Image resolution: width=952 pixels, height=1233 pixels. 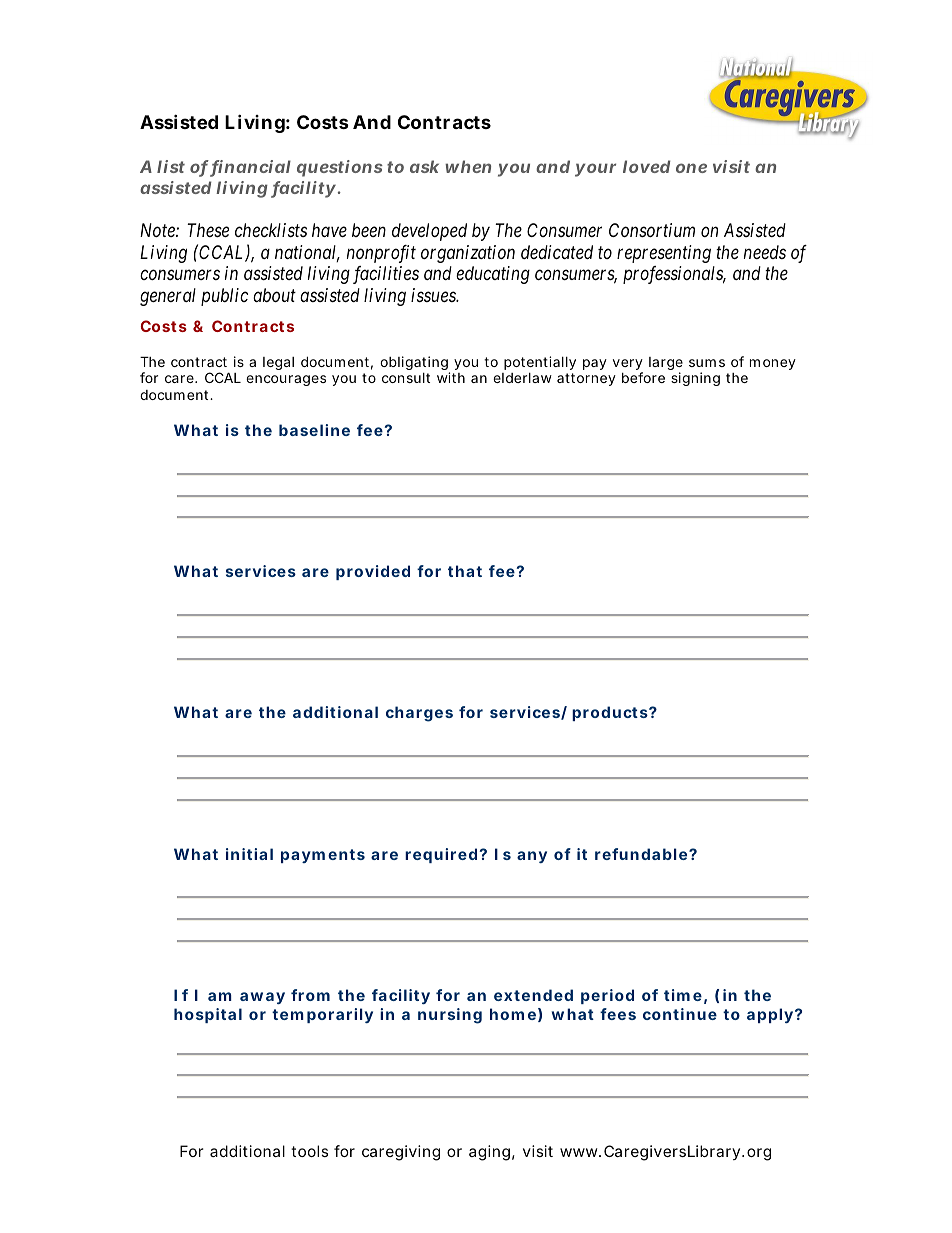 What do you see at coordinates (249, 854) in the screenshot?
I see `initial` at bounding box center [249, 854].
